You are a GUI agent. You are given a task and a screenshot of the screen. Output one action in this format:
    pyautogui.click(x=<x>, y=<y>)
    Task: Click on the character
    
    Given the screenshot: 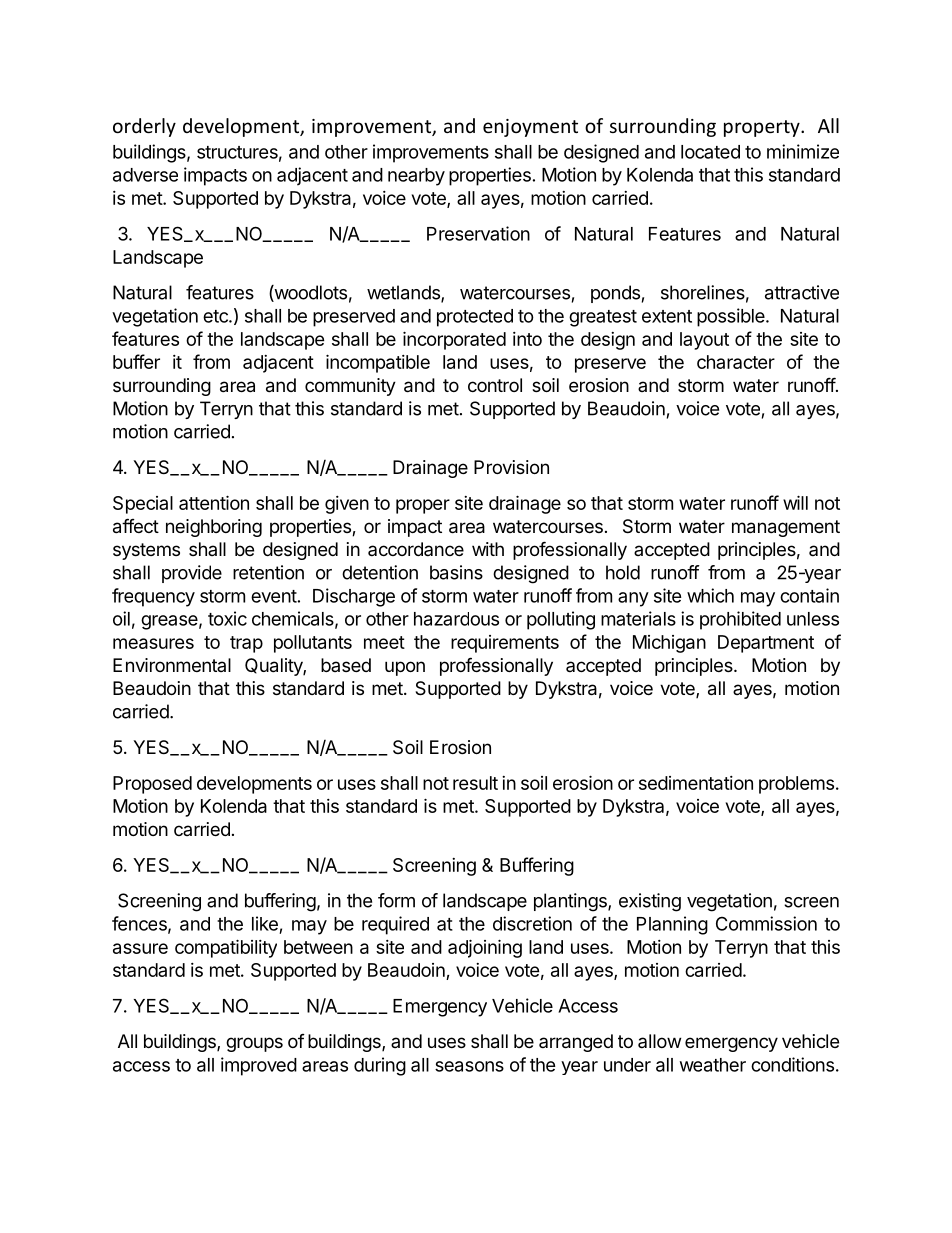 What is the action you would take?
    pyautogui.click(x=736, y=362)
